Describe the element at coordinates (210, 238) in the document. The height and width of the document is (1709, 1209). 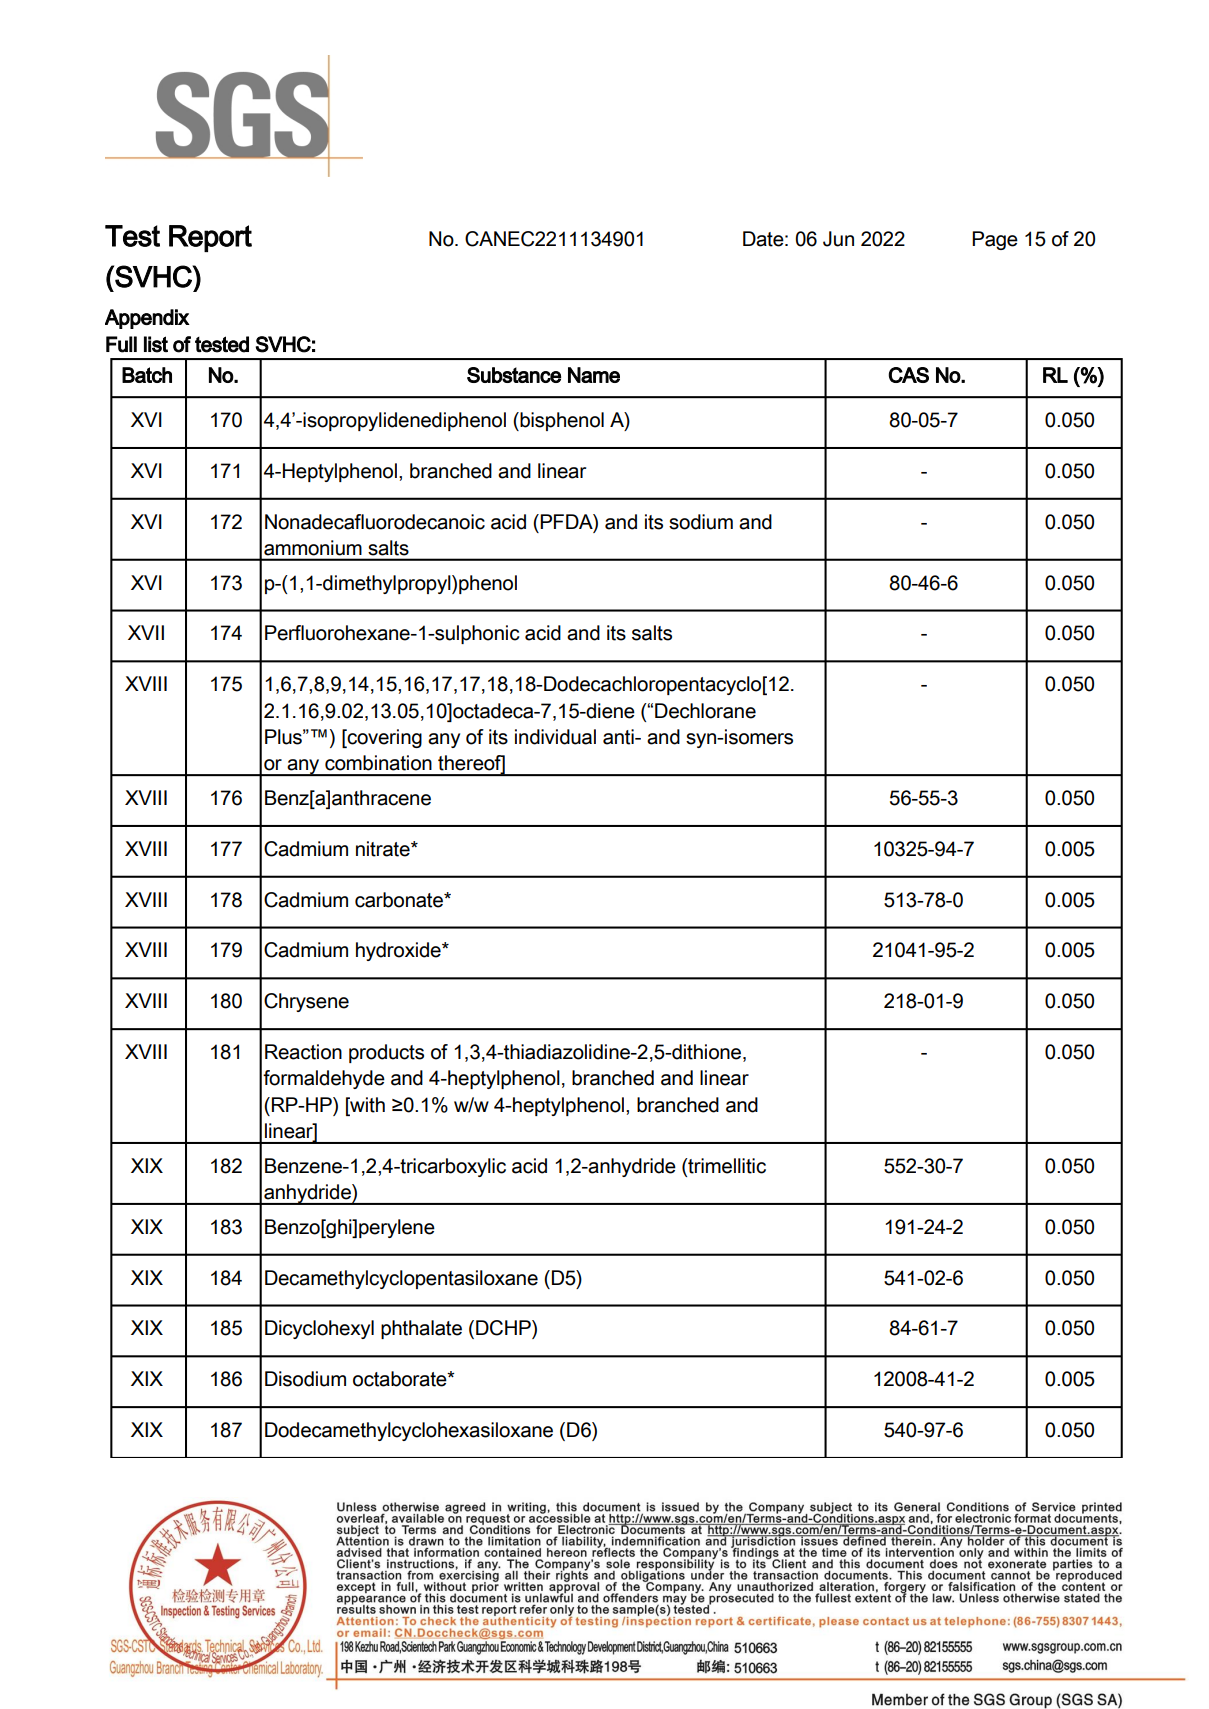
I see `Report` at that location.
